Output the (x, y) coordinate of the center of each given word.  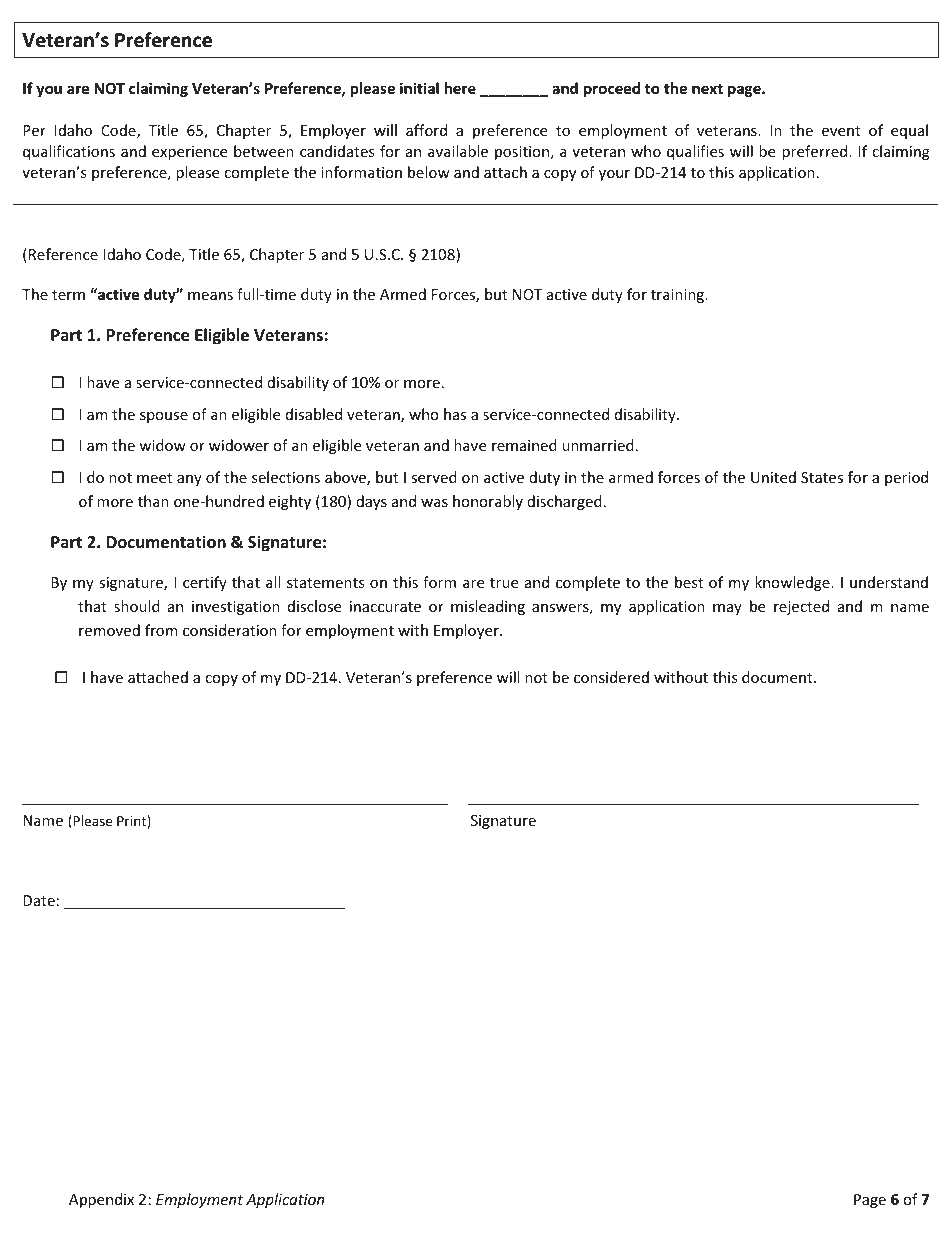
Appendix (101, 1200)
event (841, 131)
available (458, 151)
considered (611, 677)
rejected (801, 607)
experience (189, 153)
